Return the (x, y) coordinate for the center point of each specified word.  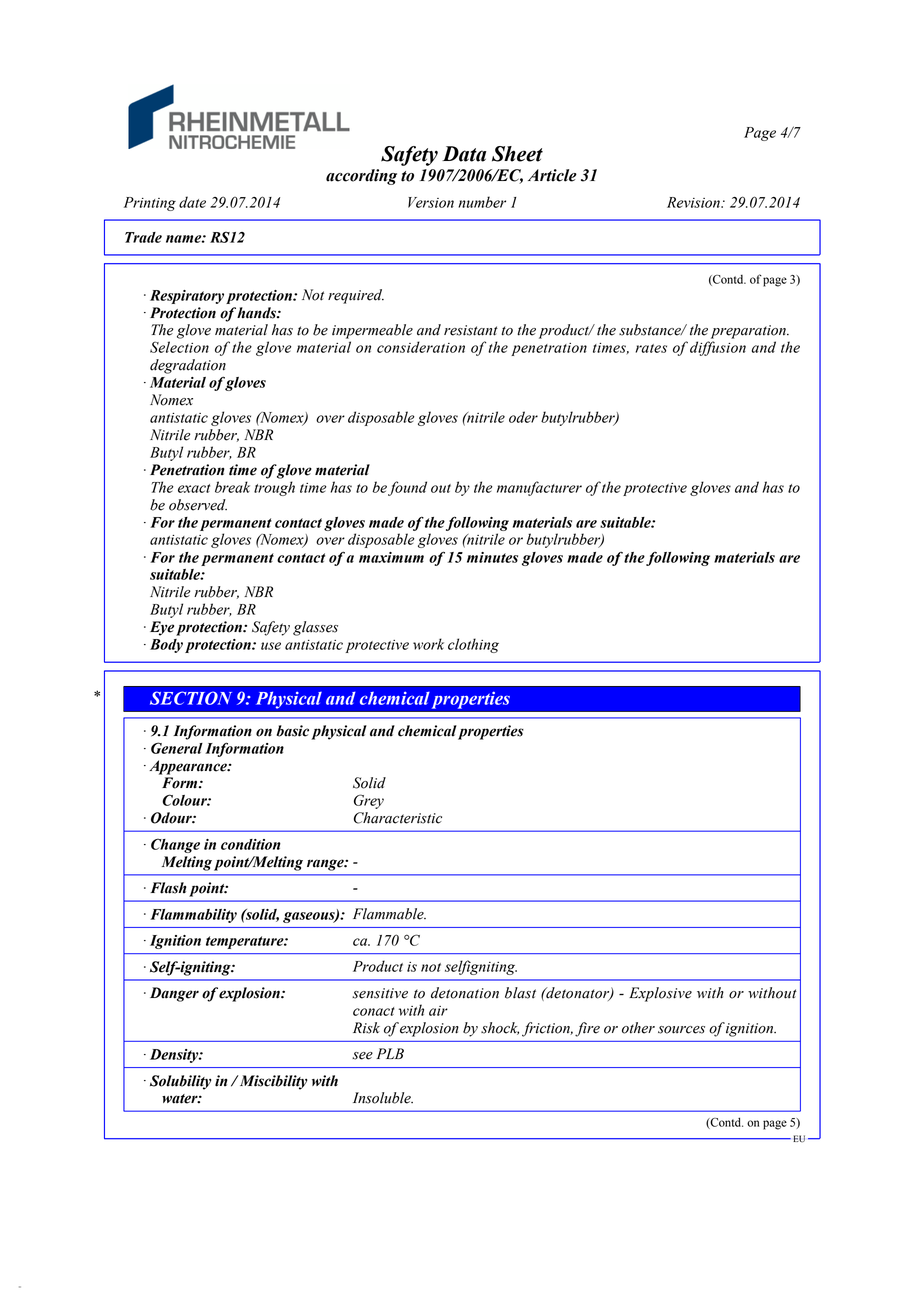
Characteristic (398, 818)
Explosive (660, 994)
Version (431, 202)
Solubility (180, 1082)
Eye (162, 628)
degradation (188, 366)
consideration (421, 347)
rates (651, 348)
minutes (492, 557)
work (428, 644)
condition (251, 844)
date (192, 202)
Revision (694, 202)
